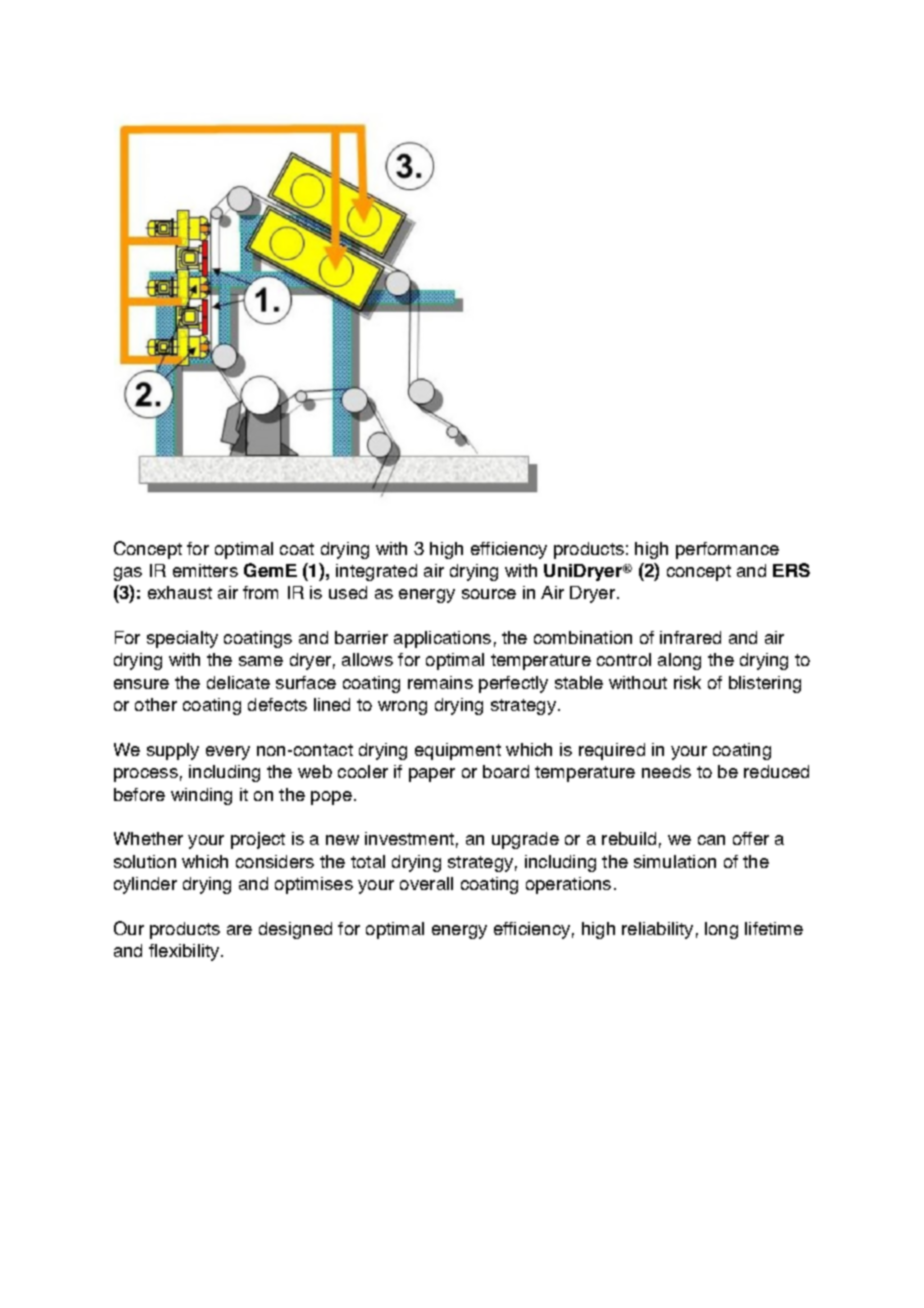  I want to click on emitters, so click(205, 570).
